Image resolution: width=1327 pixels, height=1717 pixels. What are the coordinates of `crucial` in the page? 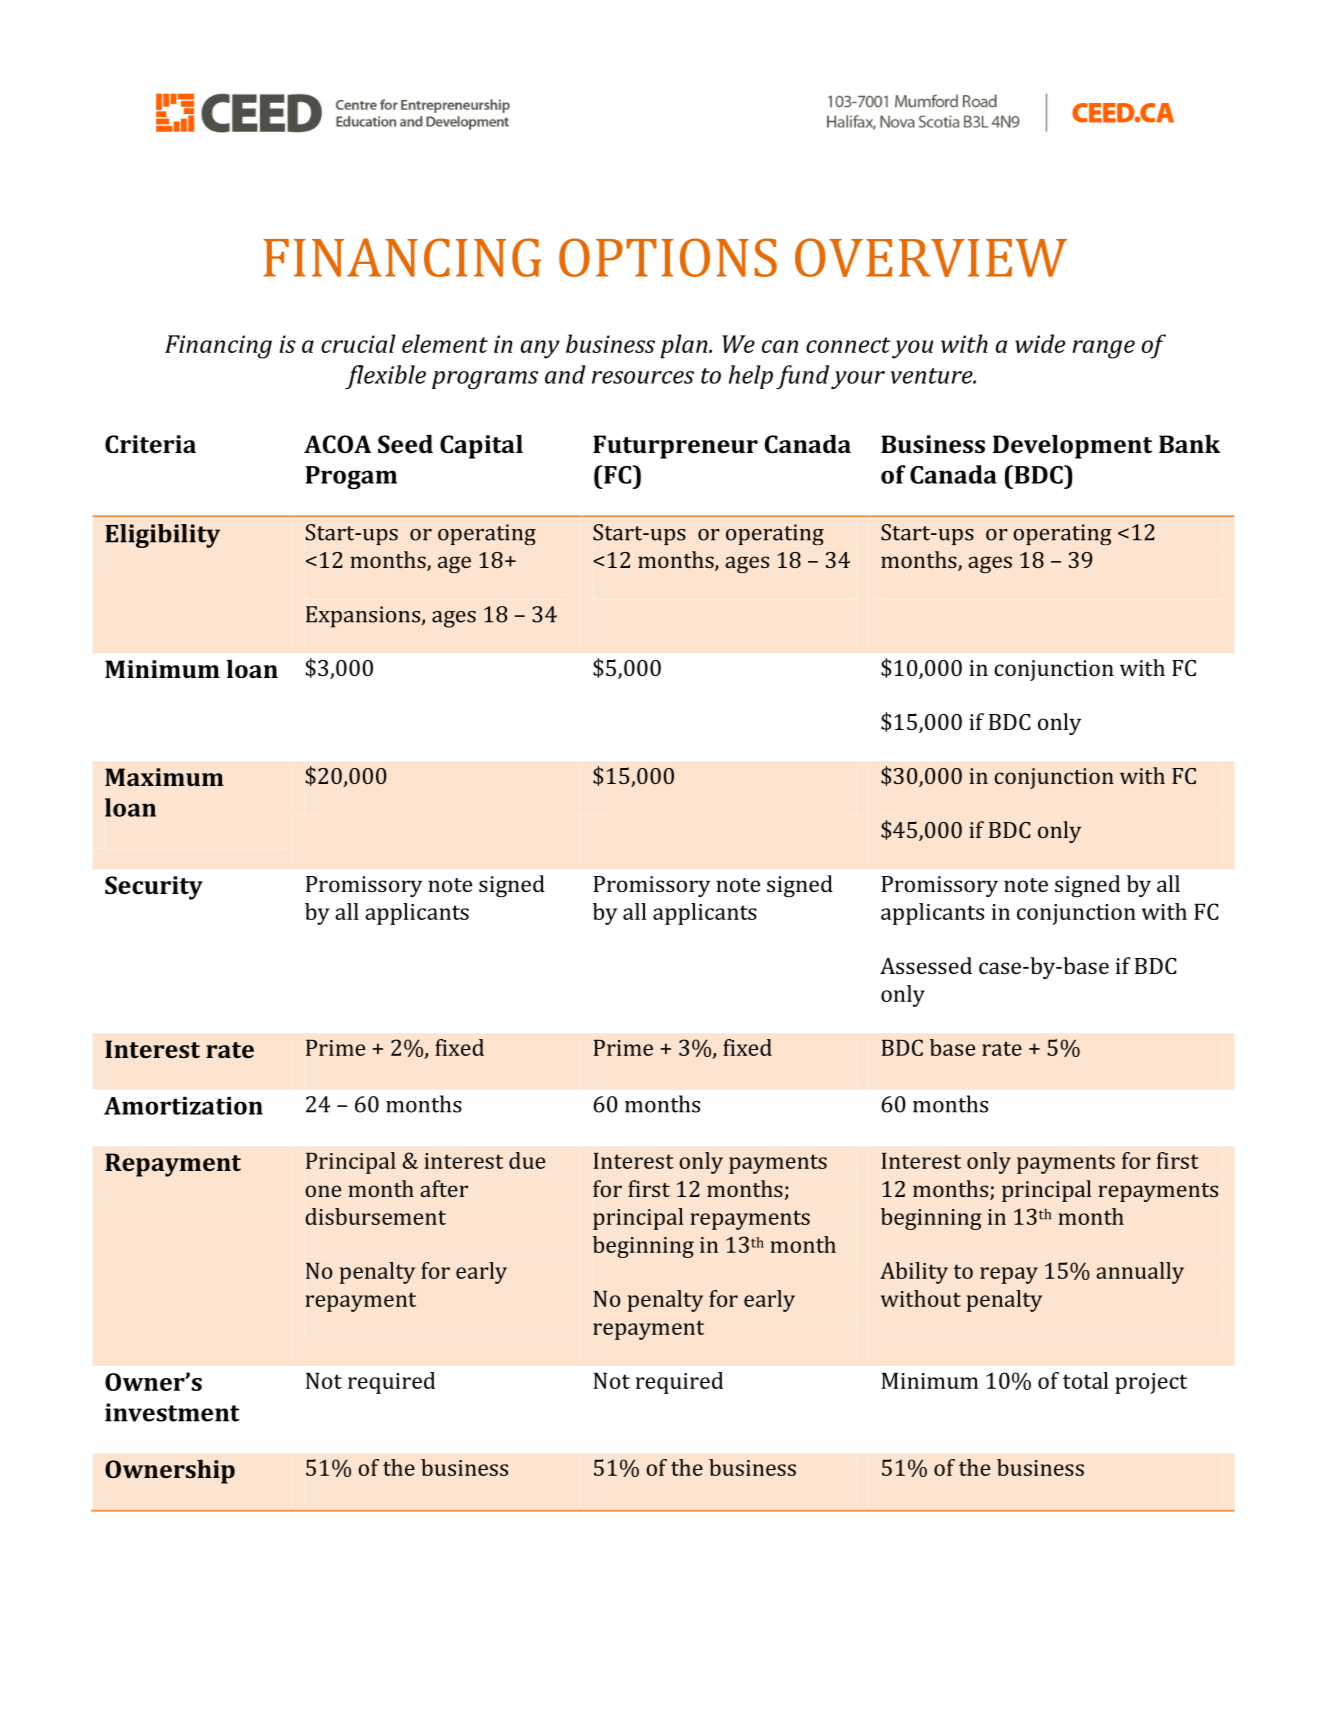 It's located at (358, 343).
